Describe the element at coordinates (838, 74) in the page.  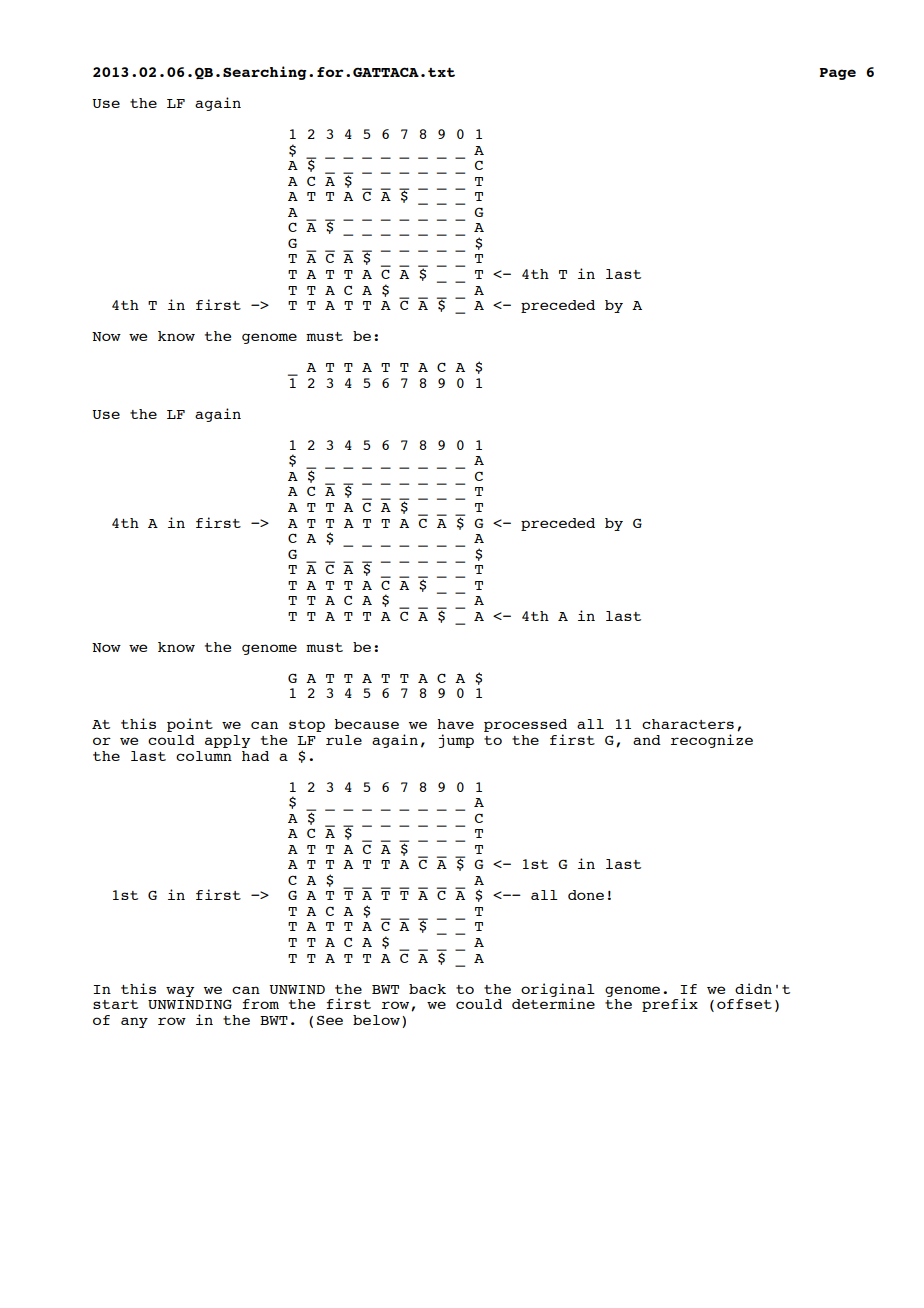
I see `Page` at that location.
